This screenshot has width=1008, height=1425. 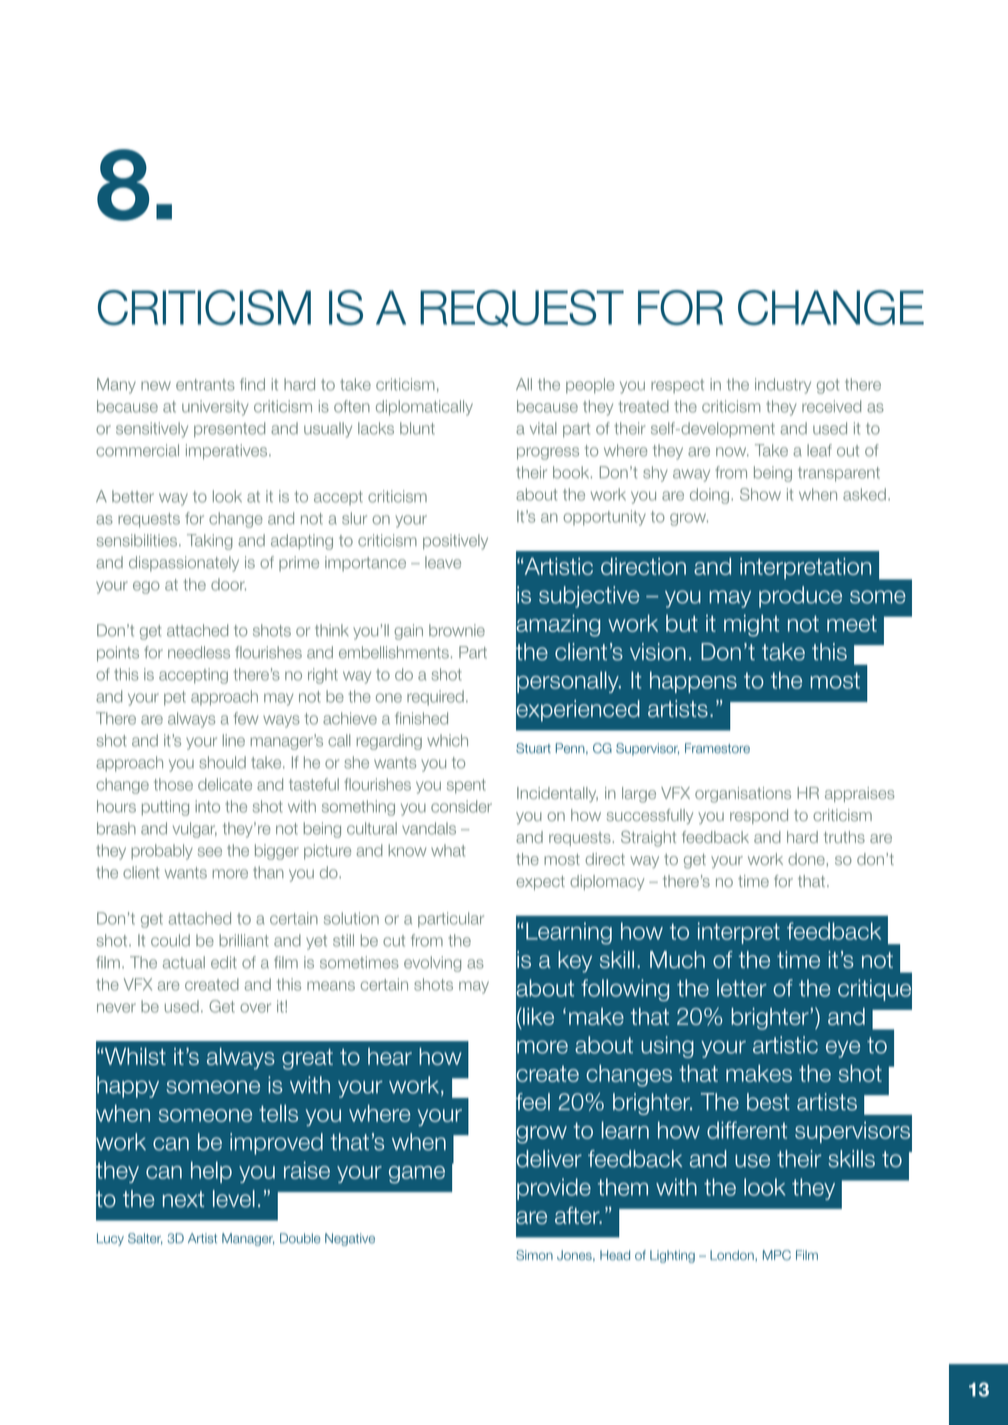 What do you see at coordinates (537, 1016) in the screenshot?
I see `like` at bounding box center [537, 1016].
